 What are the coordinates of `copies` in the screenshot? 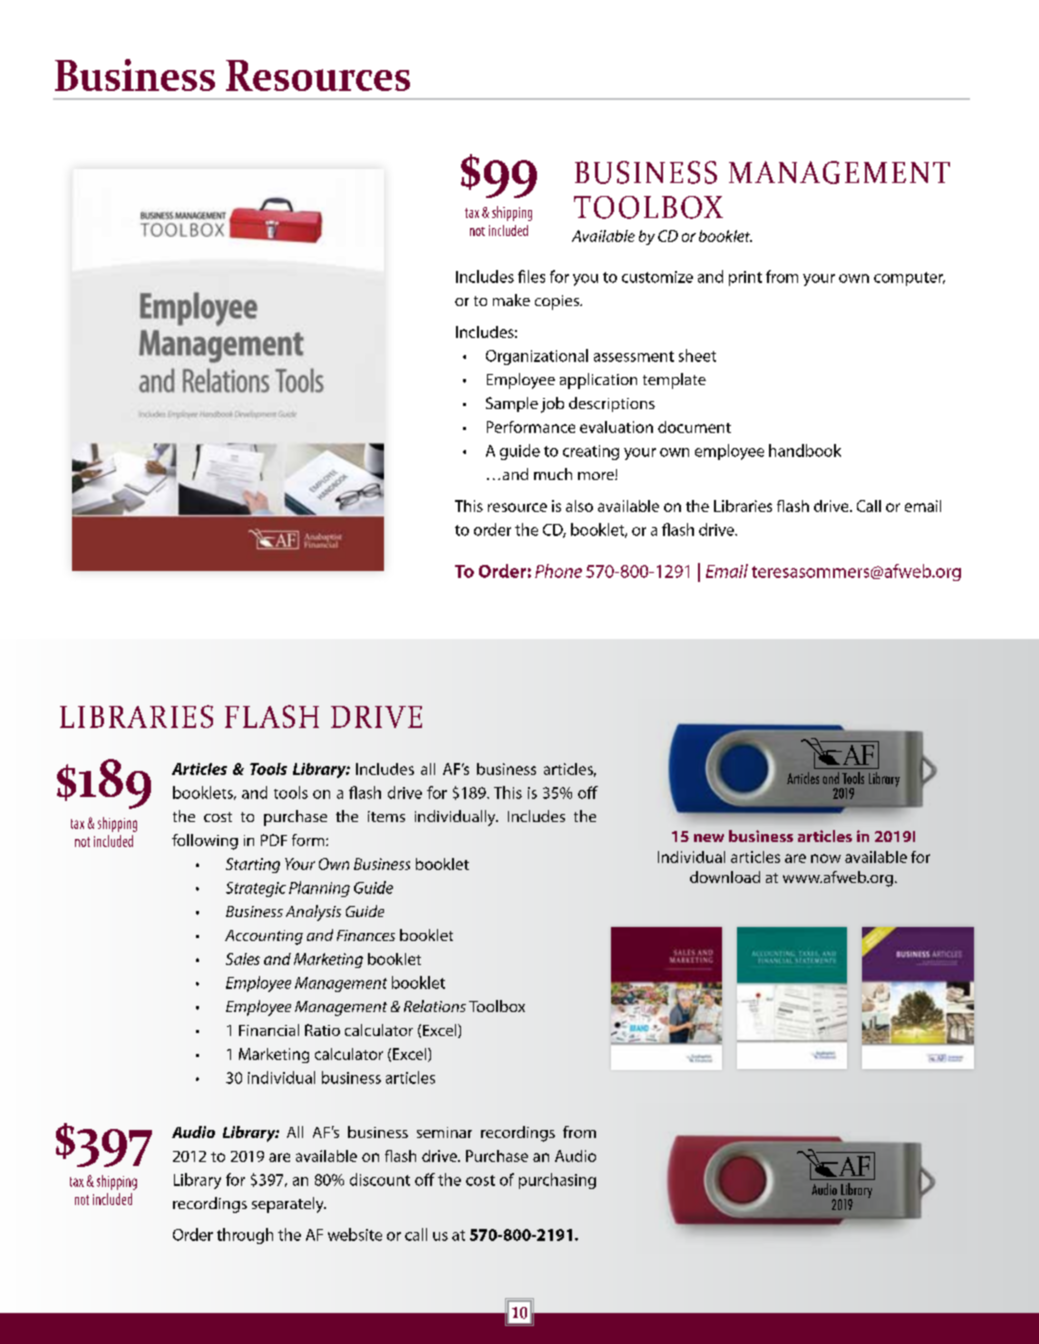 It's located at (558, 302).
